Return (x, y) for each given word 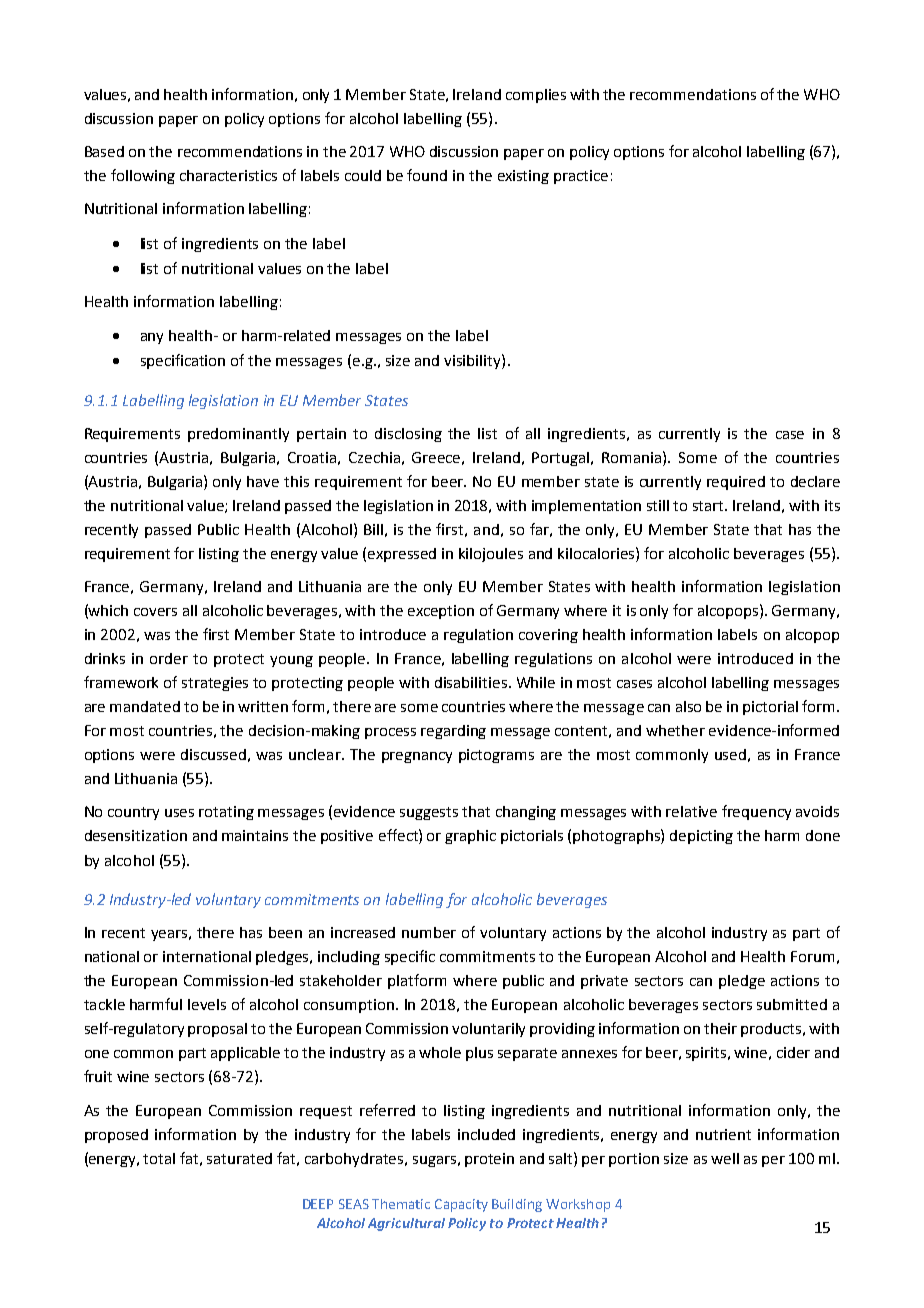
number (429, 932)
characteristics (228, 175)
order (169, 658)
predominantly (238, 435)
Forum (812, 956)
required (736, 483)
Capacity (461, 1205)
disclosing (408, 435)
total (159, 1158)
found (427, 175)
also (688, 706)
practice (581, 177)
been (285, 932)
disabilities (472, 682)
